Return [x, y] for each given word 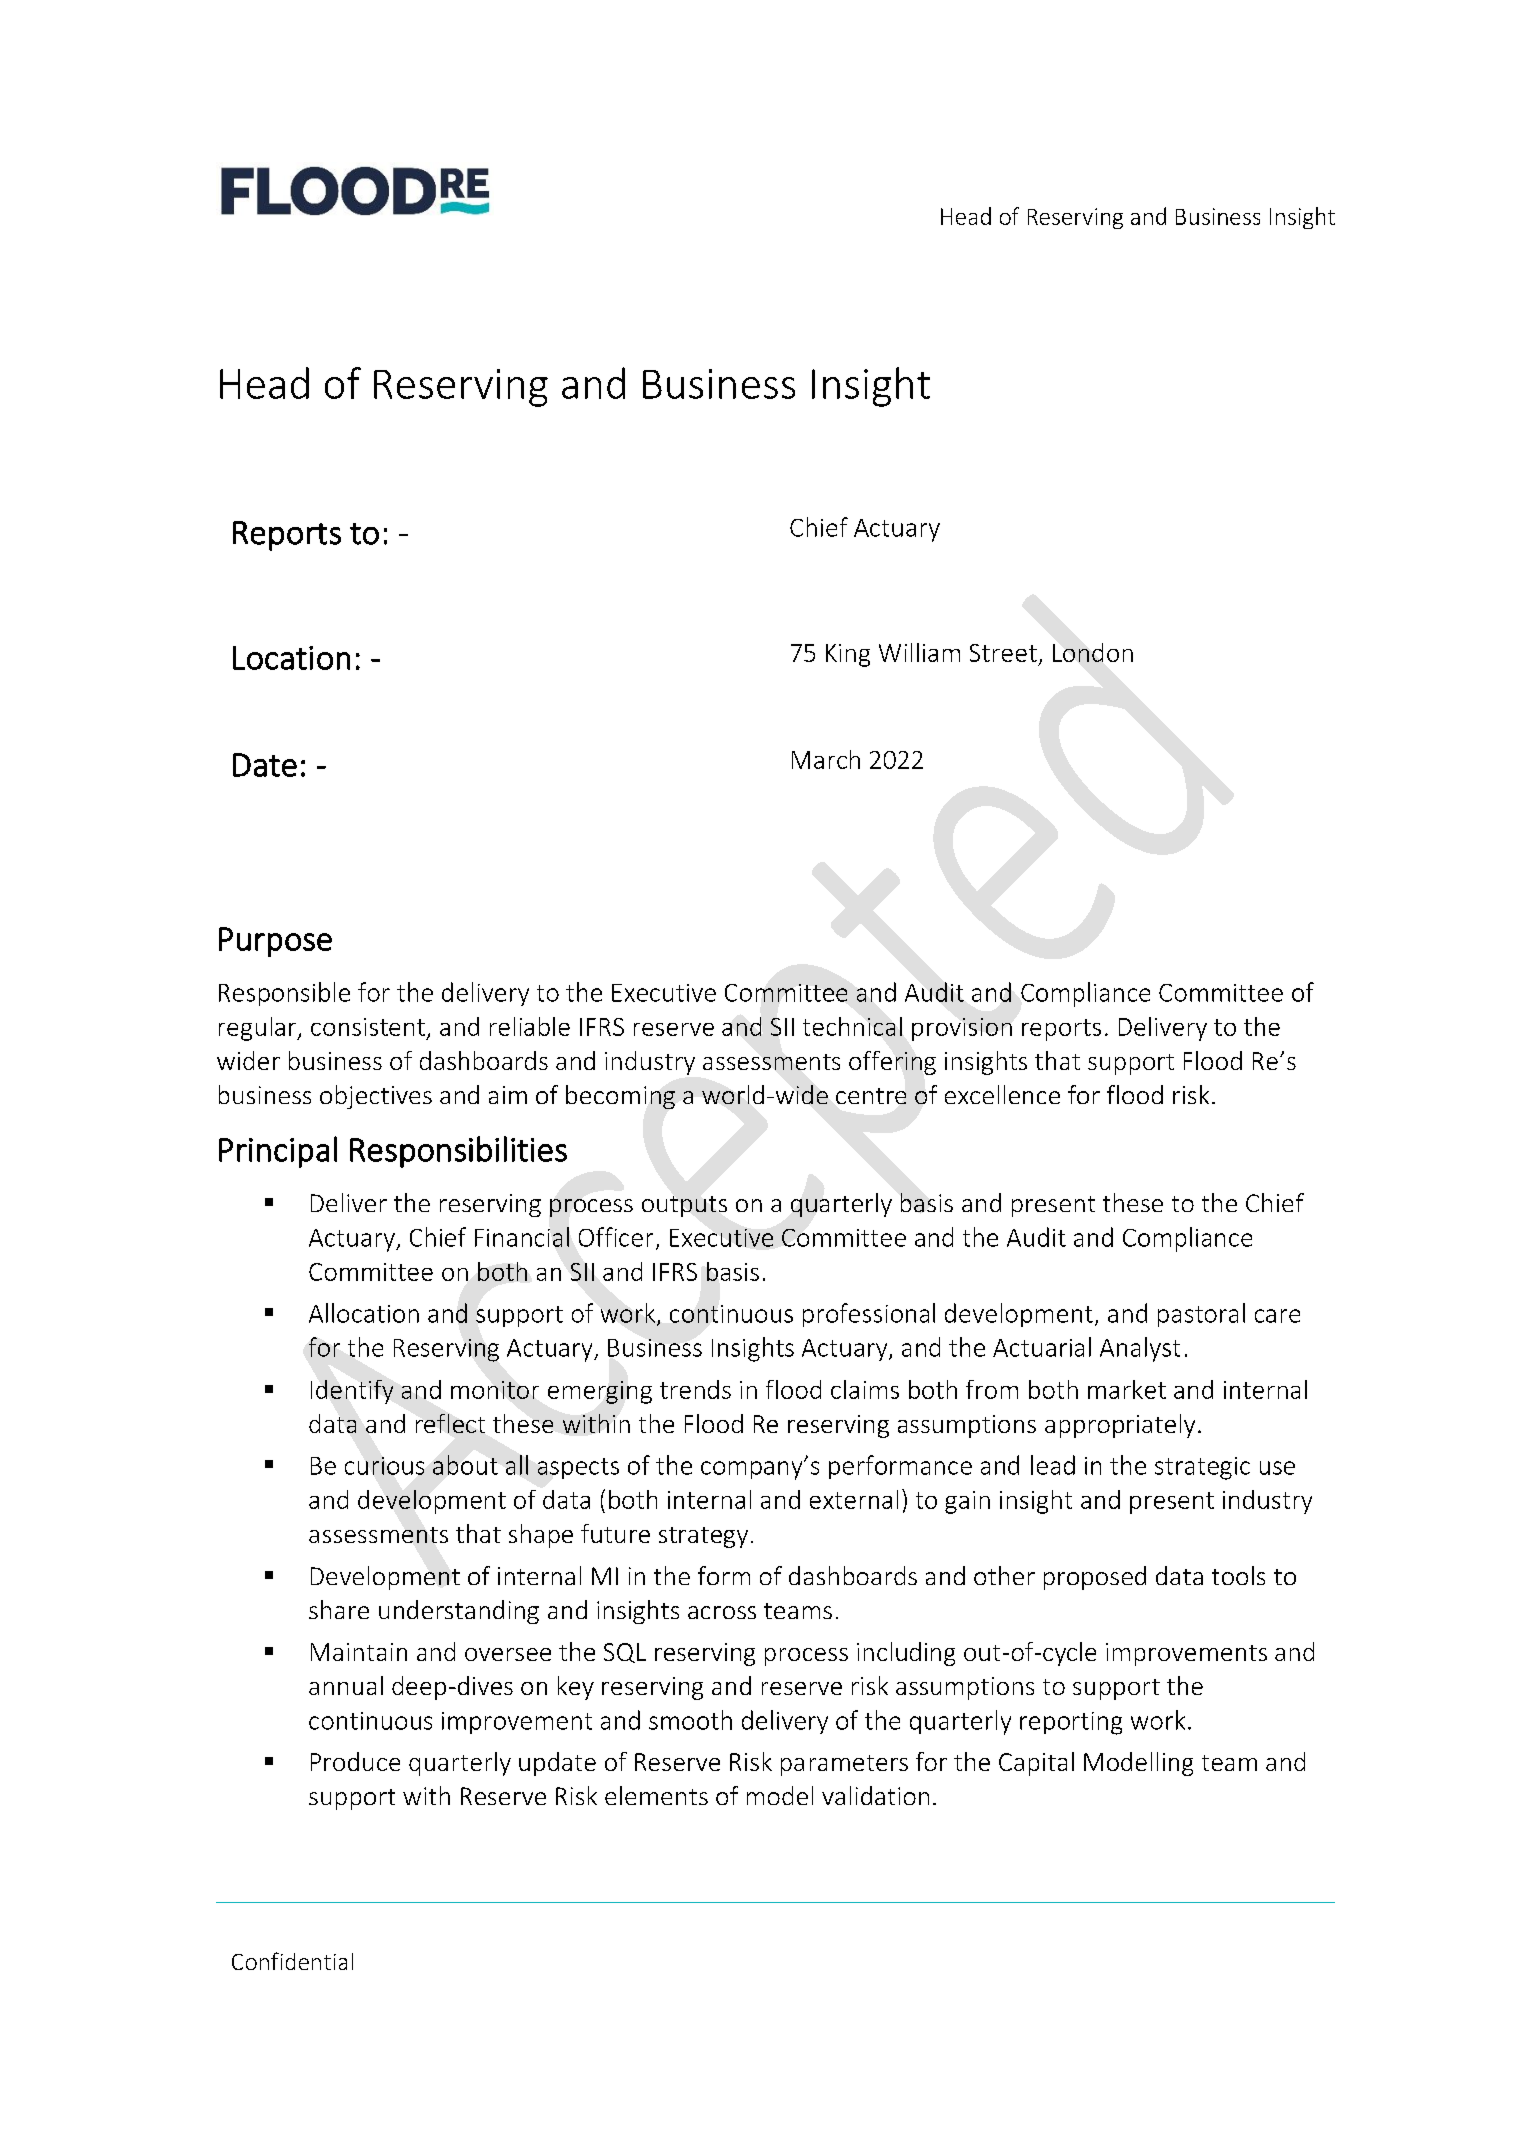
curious [384, 1466]
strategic [1202, 1468]
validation [875, 1795]
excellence [1002, 1094]
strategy [703, 1537]
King [848, 655]
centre [871, 1096]
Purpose [275, 942]
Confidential [292, 1961]
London [1093, 652]
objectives [376, 1097]
